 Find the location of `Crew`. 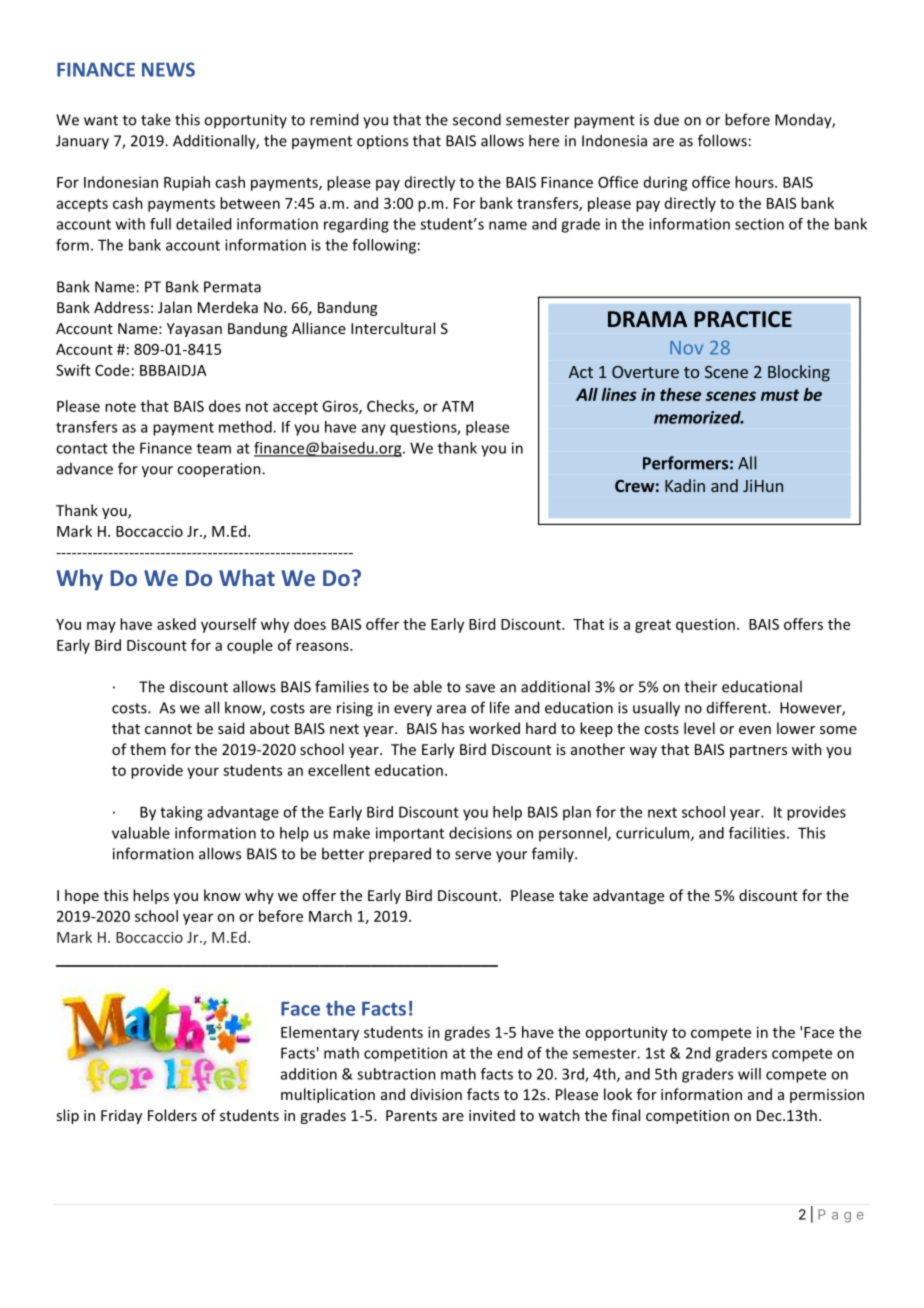

Crew is located at coordinates (635, 486).
